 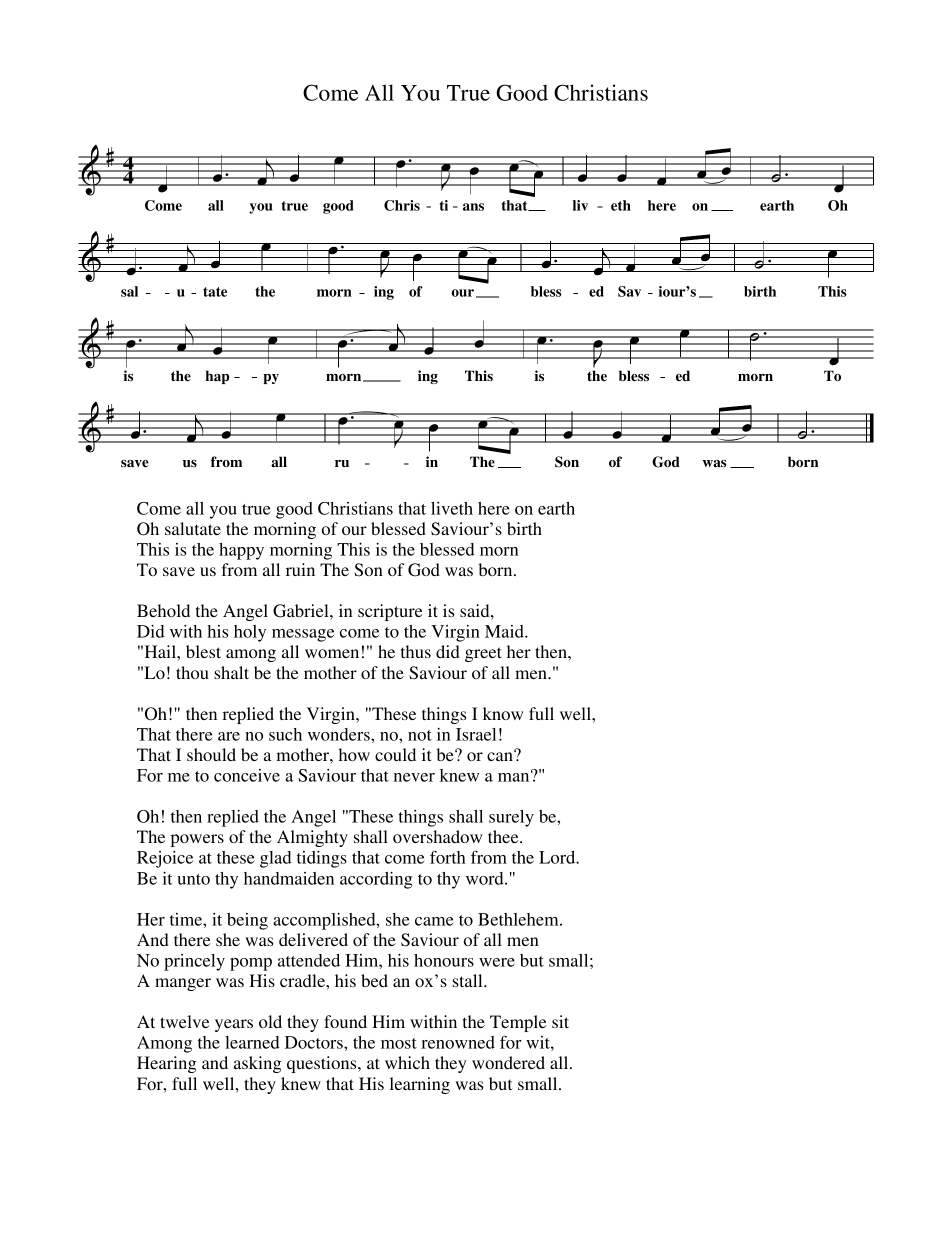 I want to click on liveth, so click(x=452, y=508).
